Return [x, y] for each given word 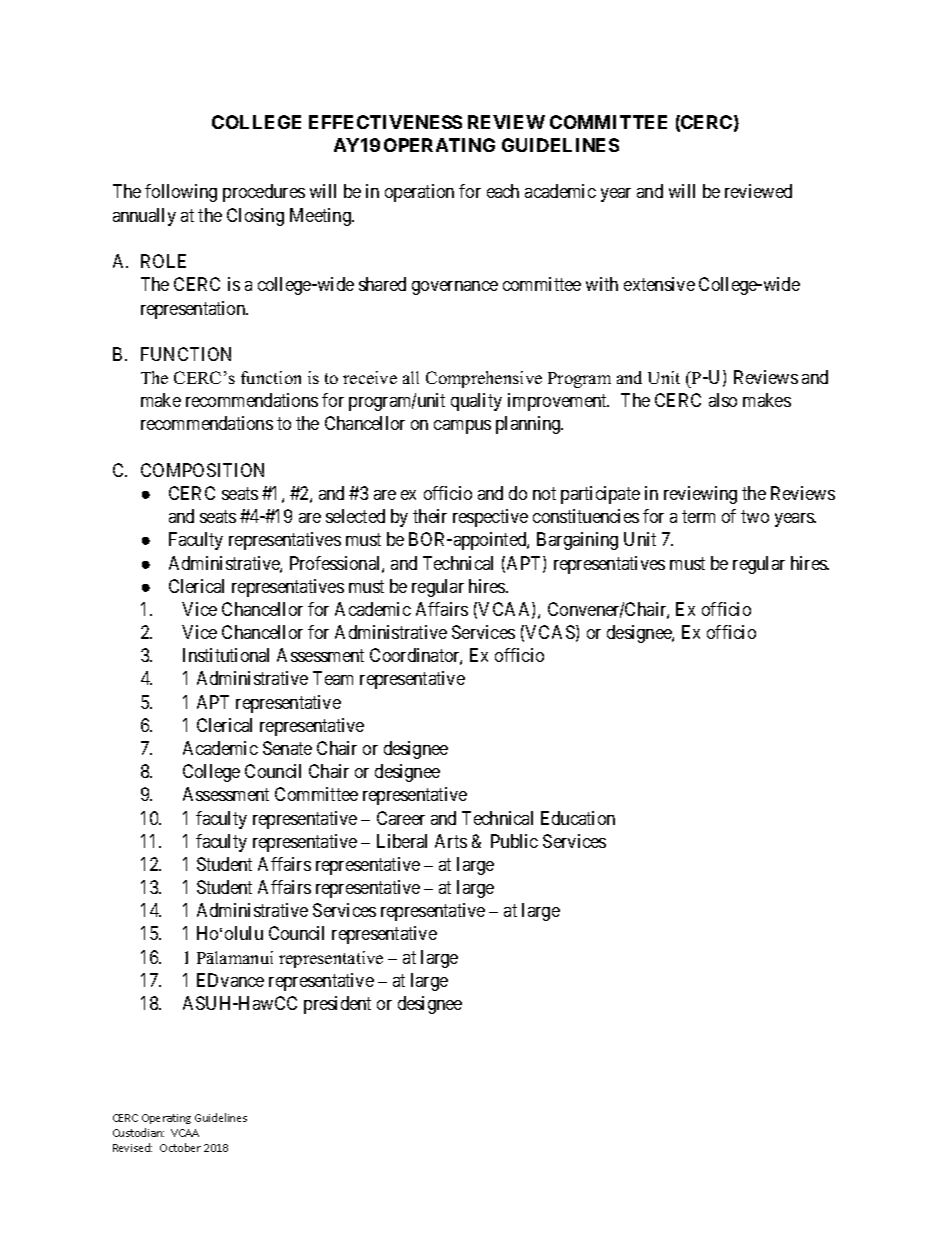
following [181, 193]
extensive [659, 284]
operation [419, 193]
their [430, 516]
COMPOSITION [202, 470]
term [698, 516]
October [180, 1147]
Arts [451, 841]
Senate [287, 748]
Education [578, 818]
